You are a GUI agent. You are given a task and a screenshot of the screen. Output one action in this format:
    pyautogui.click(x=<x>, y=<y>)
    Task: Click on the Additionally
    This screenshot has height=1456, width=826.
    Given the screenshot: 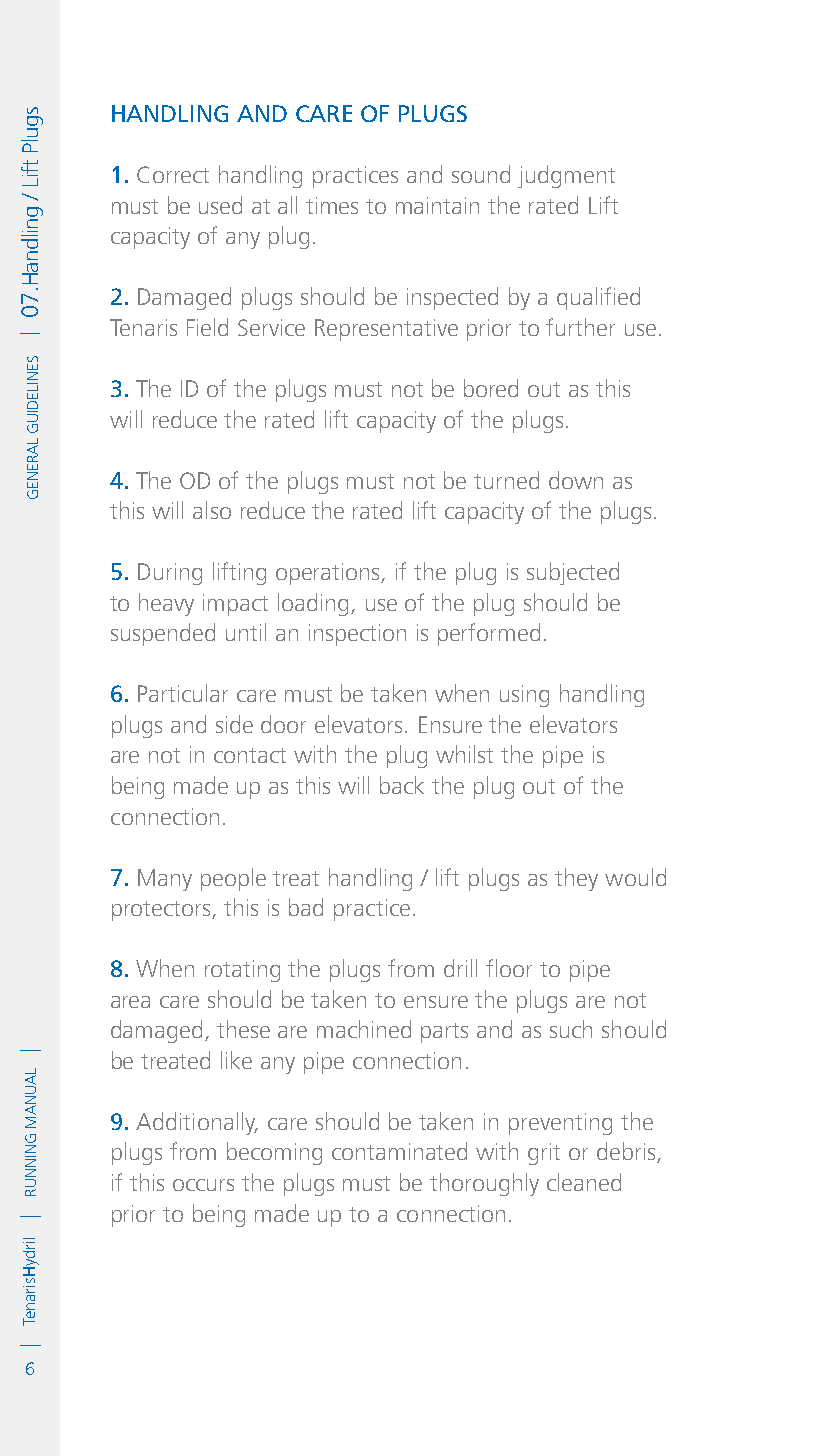 What is the action you would take?
    pyautogui.click(x=197, y=1123)
